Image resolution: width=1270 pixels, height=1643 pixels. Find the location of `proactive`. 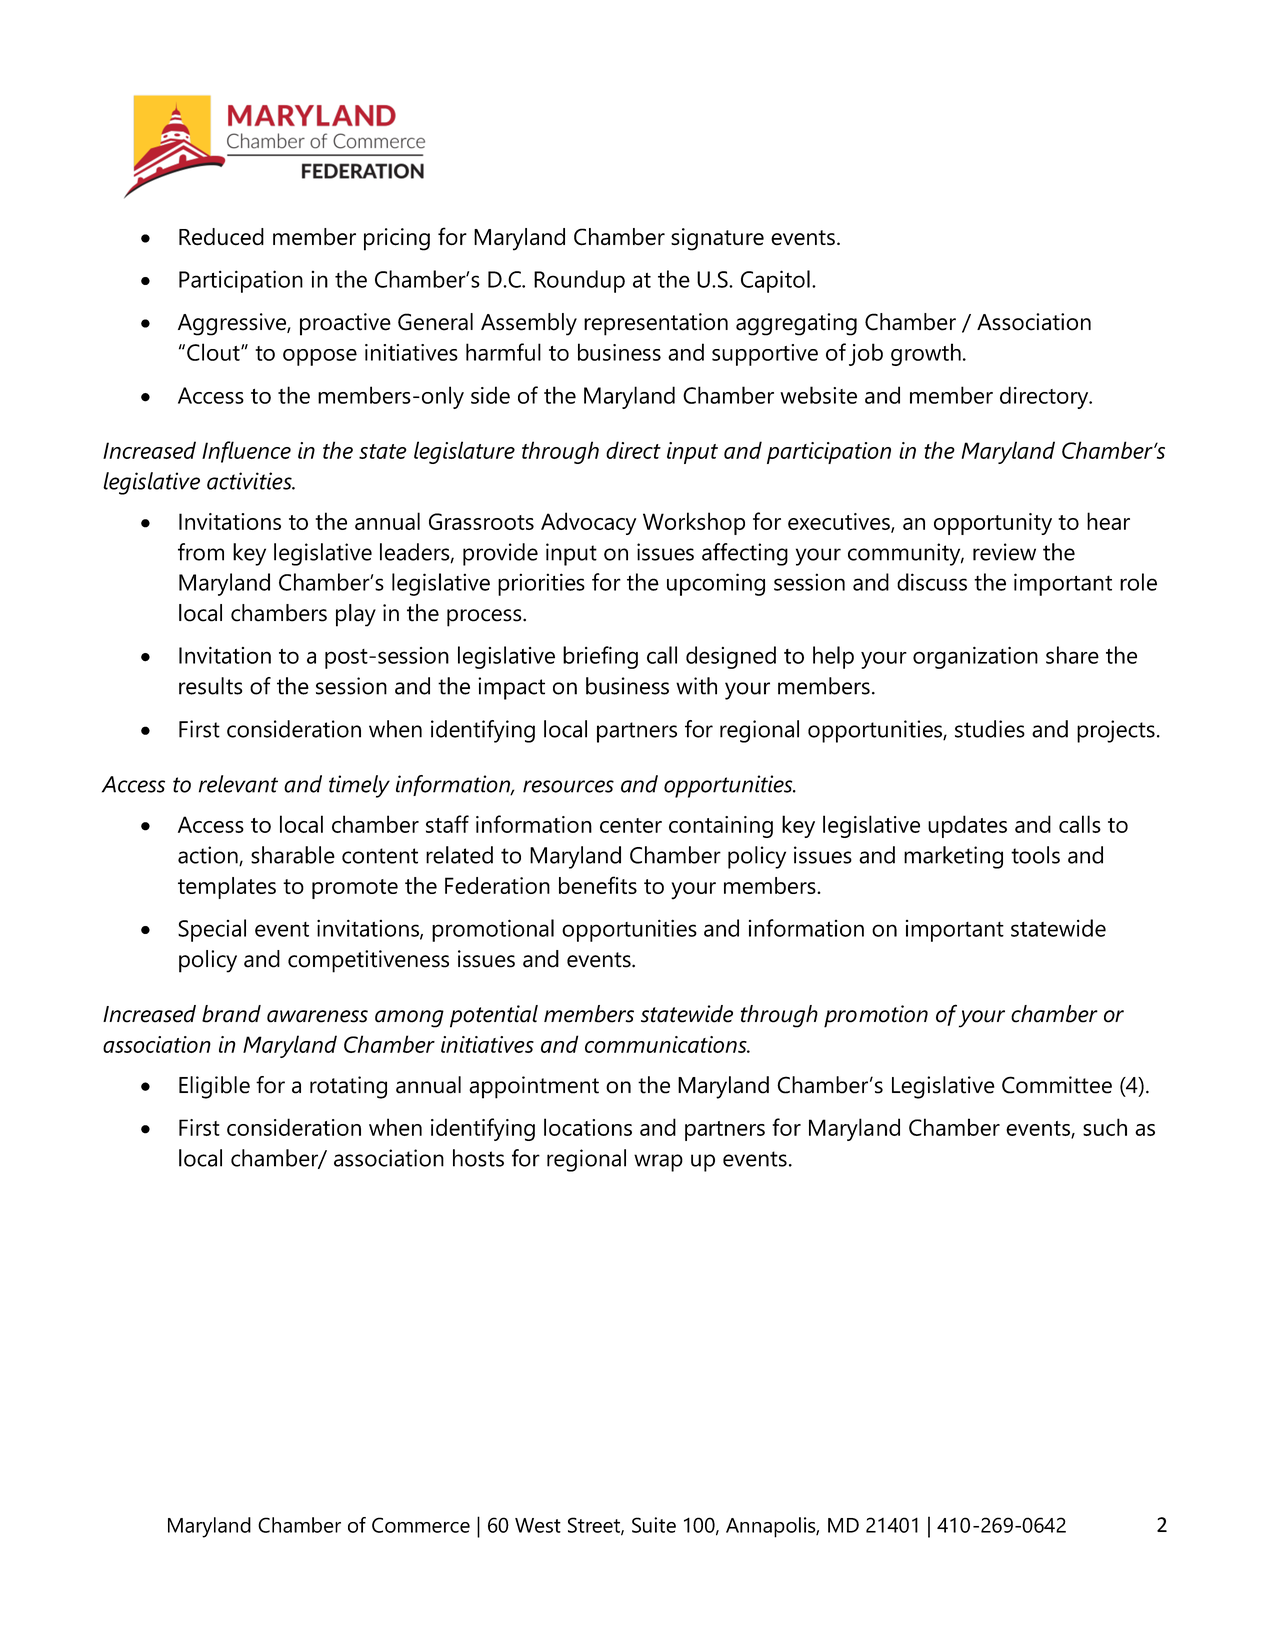

proactive is located at coordinates (345, 324).
